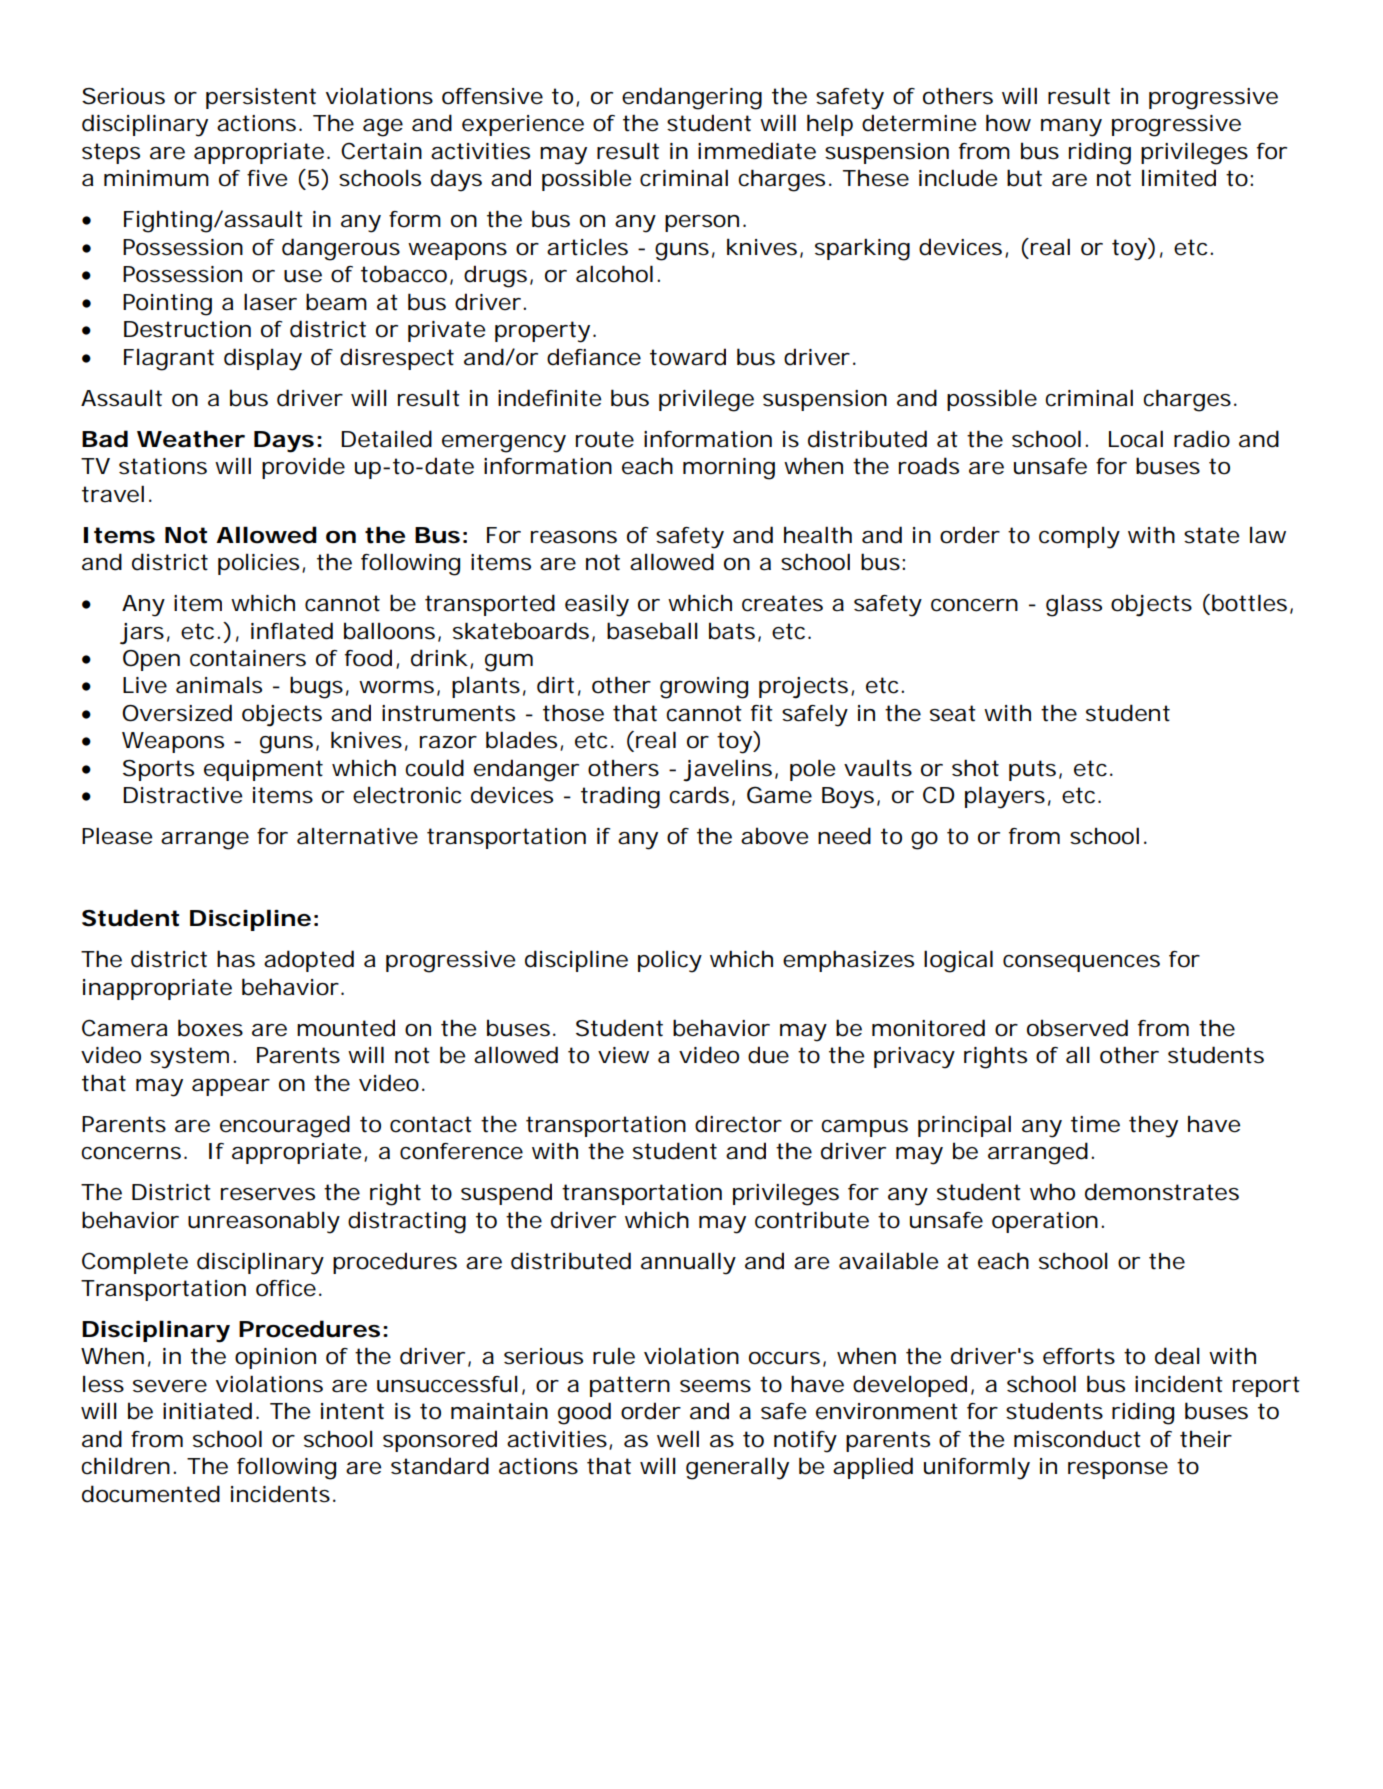 This document has width=1383, height=1789. Describe the element at coordinates (210, 1028) in the document. I see `boxes` at that location.
